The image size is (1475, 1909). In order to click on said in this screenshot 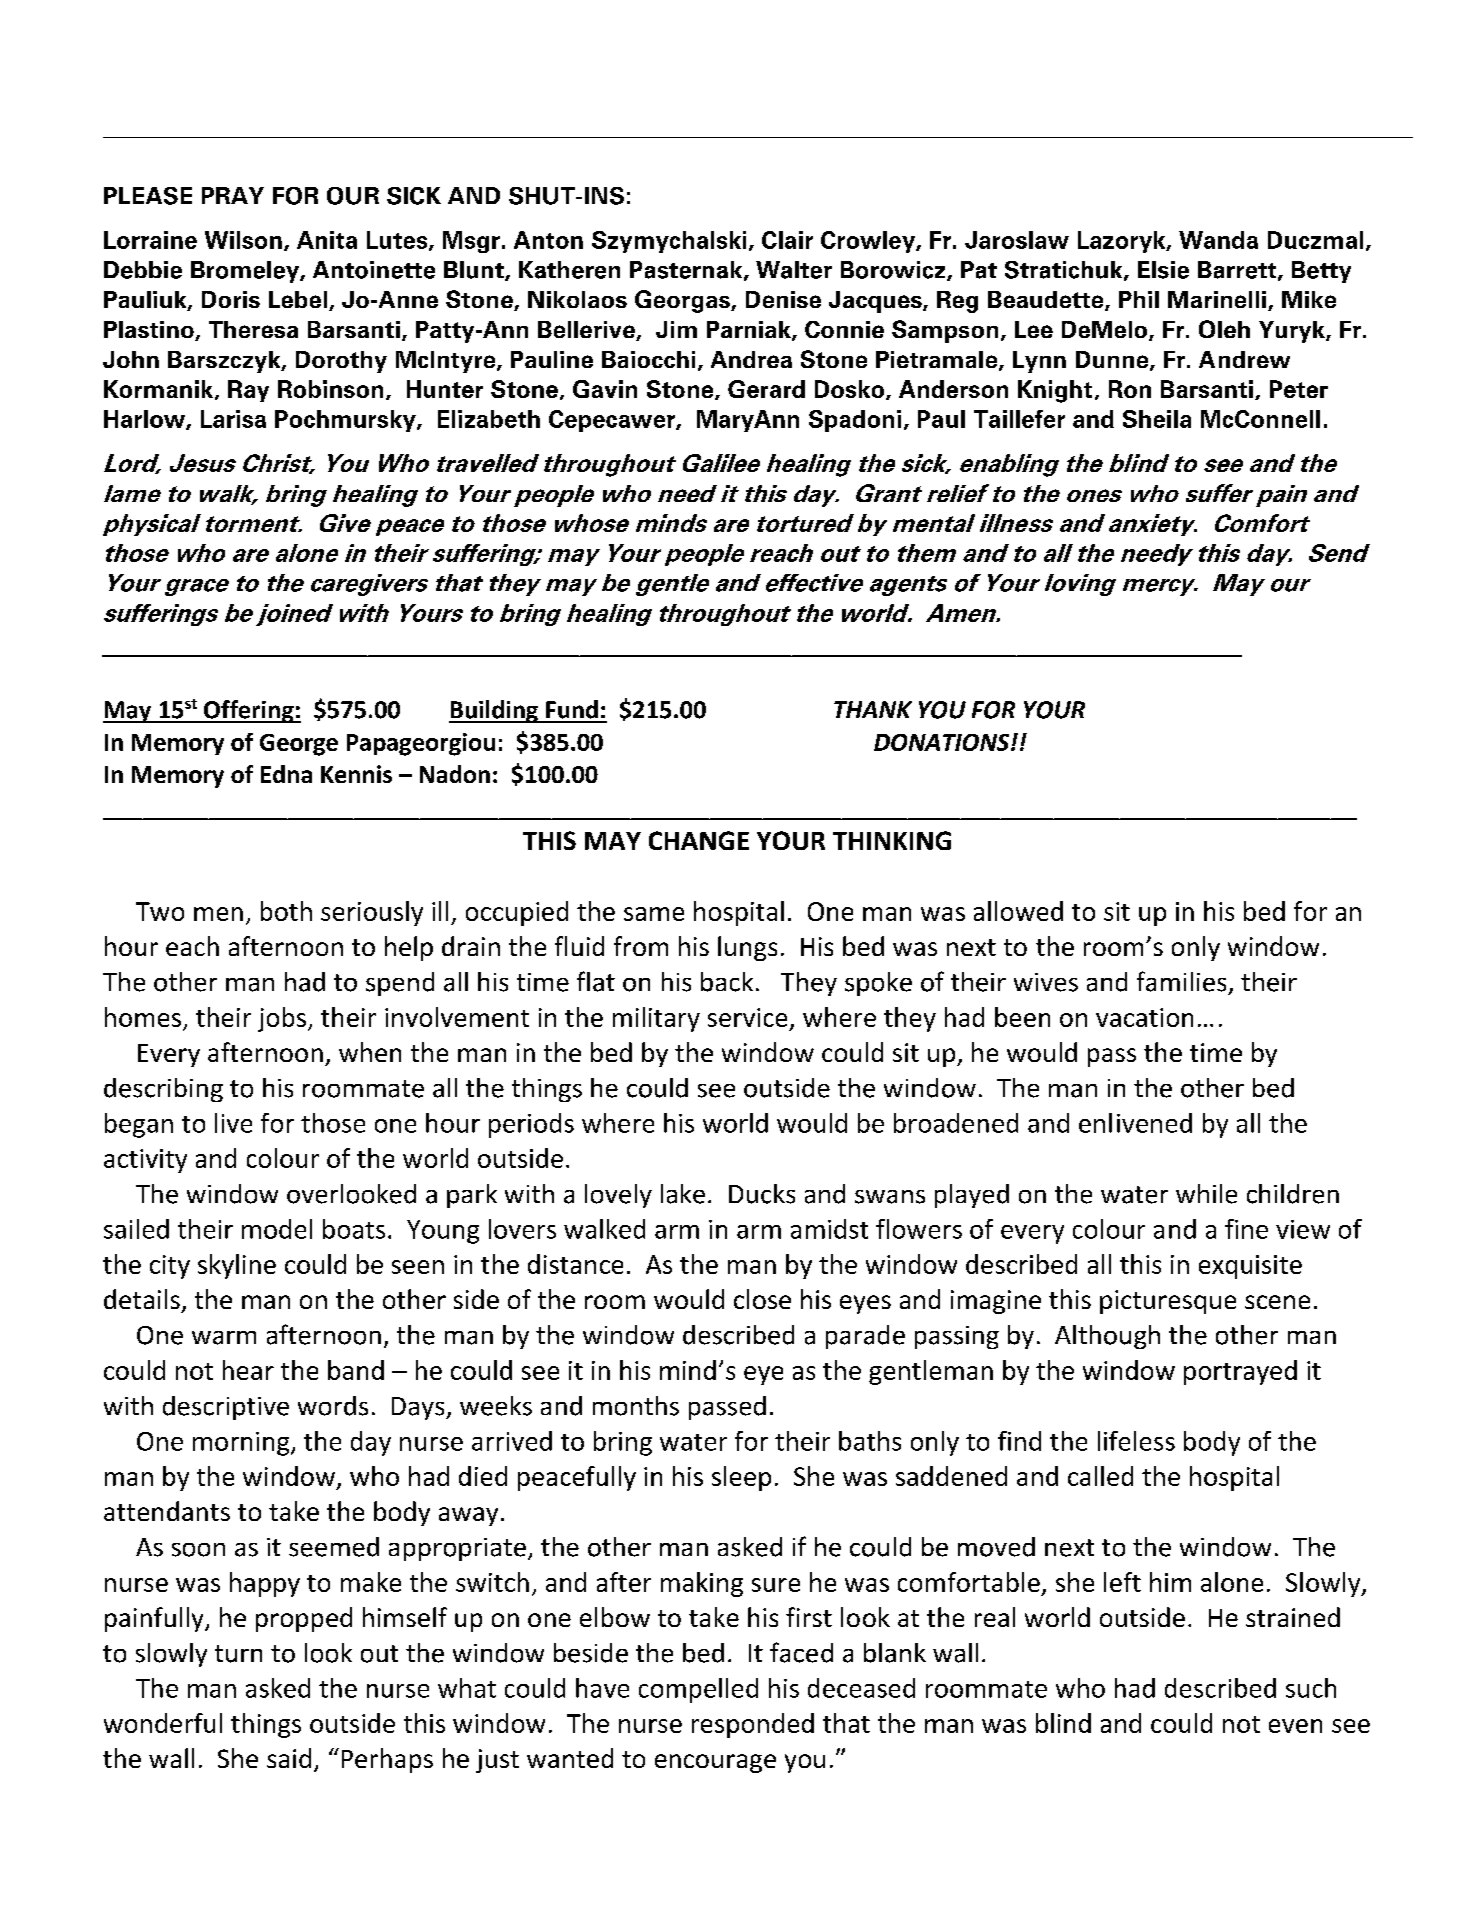, I will do `click(289, 1758)`.
